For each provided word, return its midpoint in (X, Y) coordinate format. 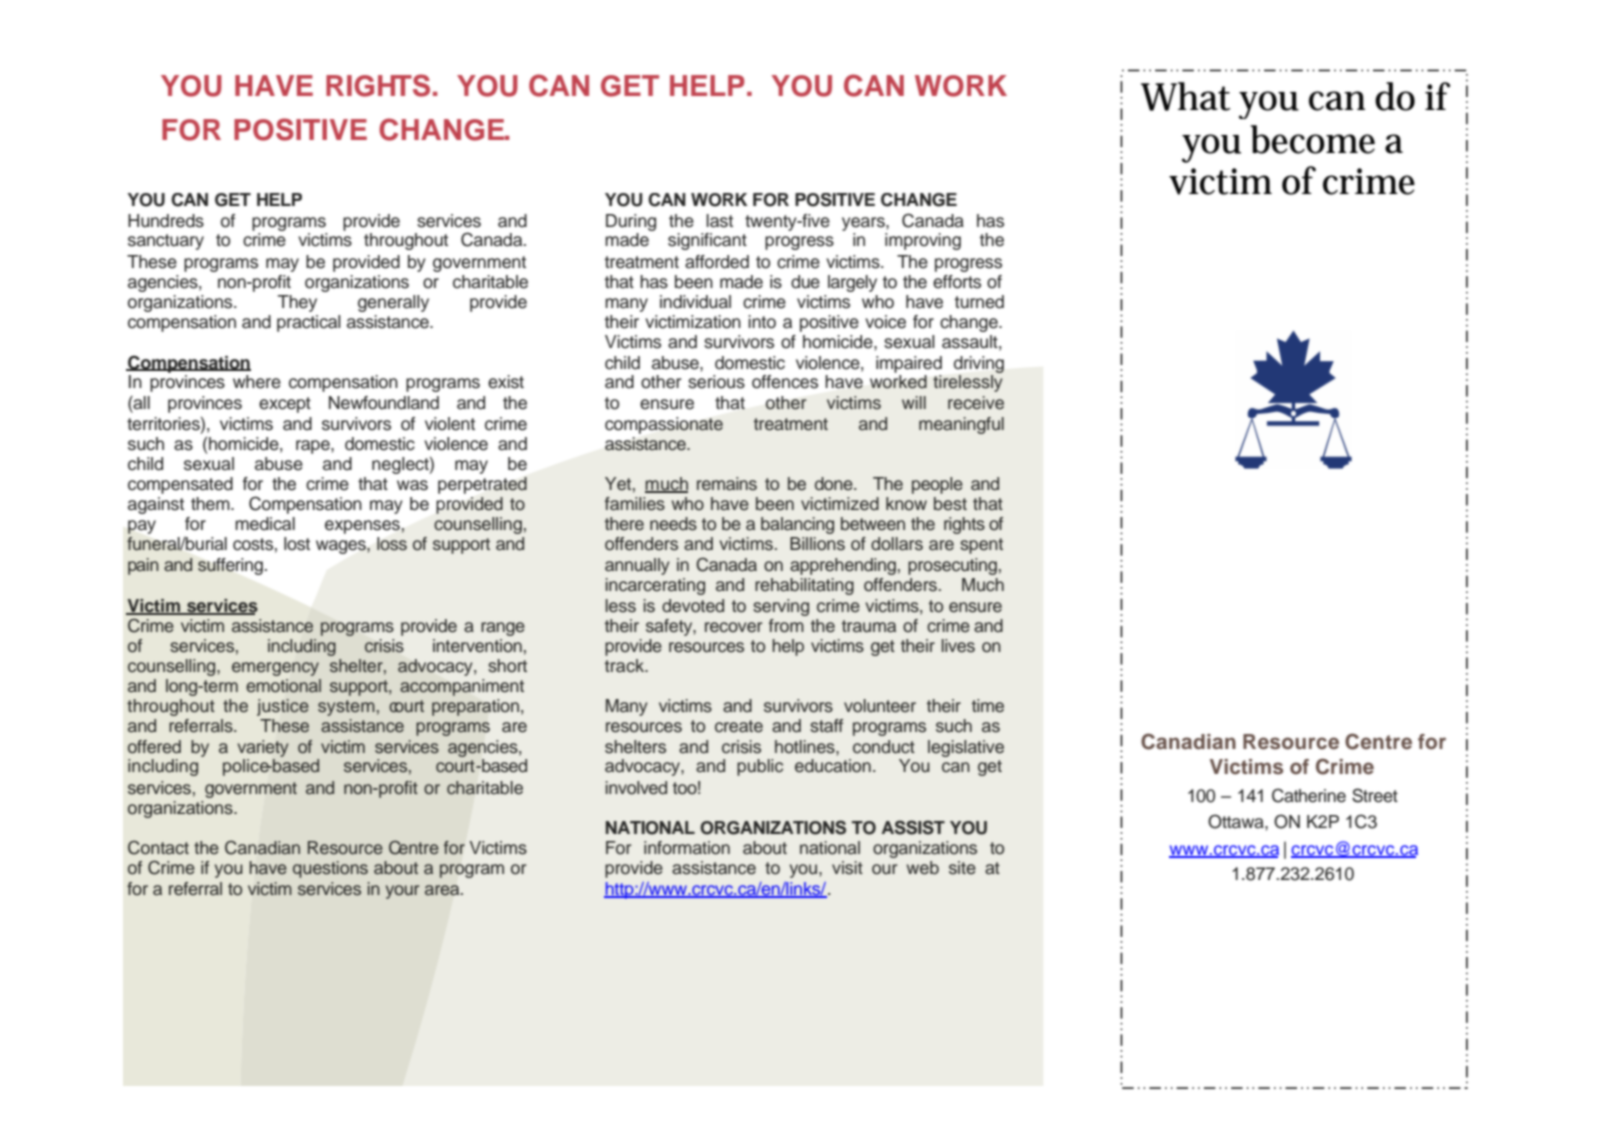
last (719, 221)
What (1185, 96)
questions (330, 869)
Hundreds (166, 221)
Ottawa (1237, 821)
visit (847, 868)
